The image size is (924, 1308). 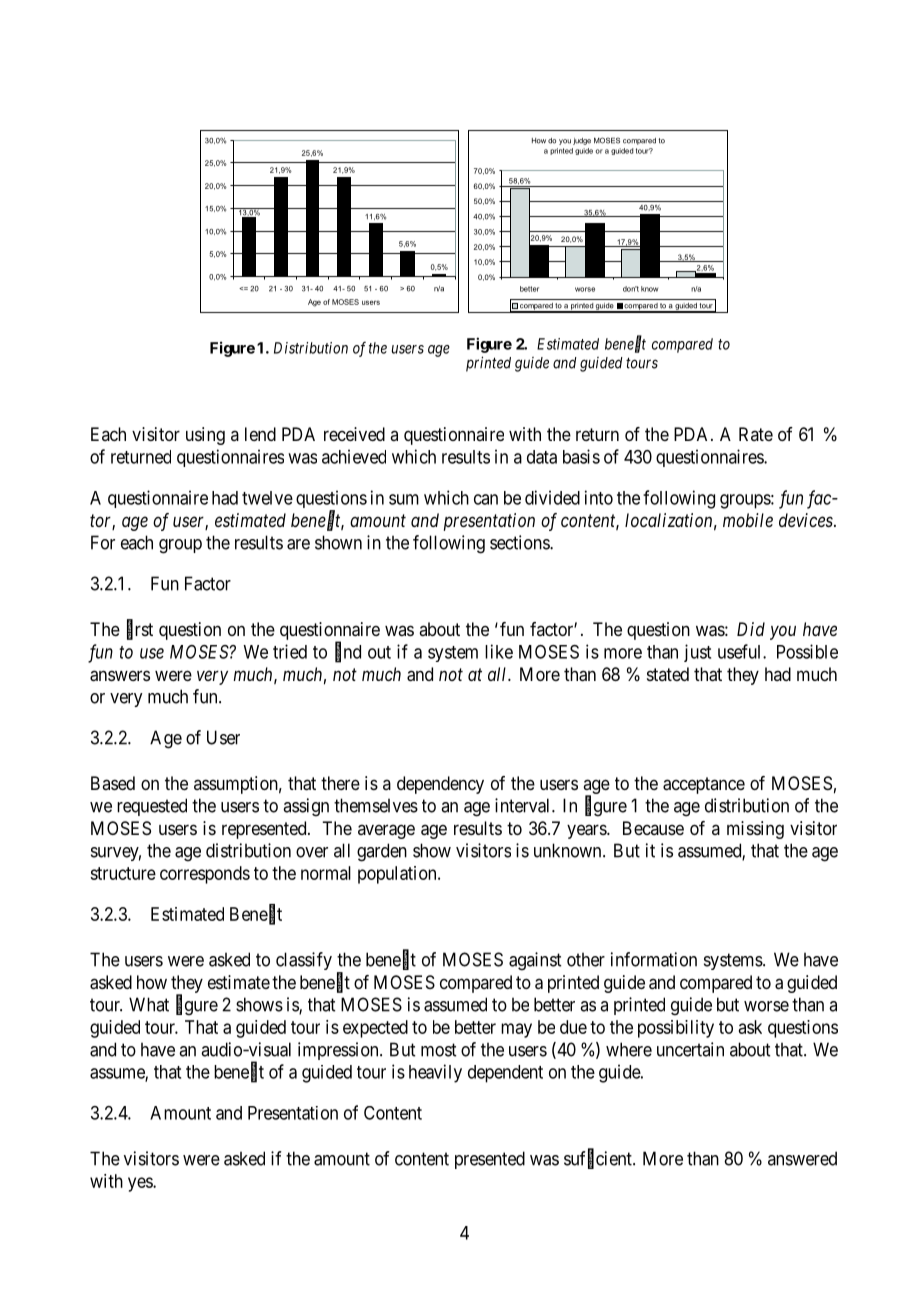 What do you see at coordinates (205, 436) in the document?
I see `using` at bounding box center [205, 436].
